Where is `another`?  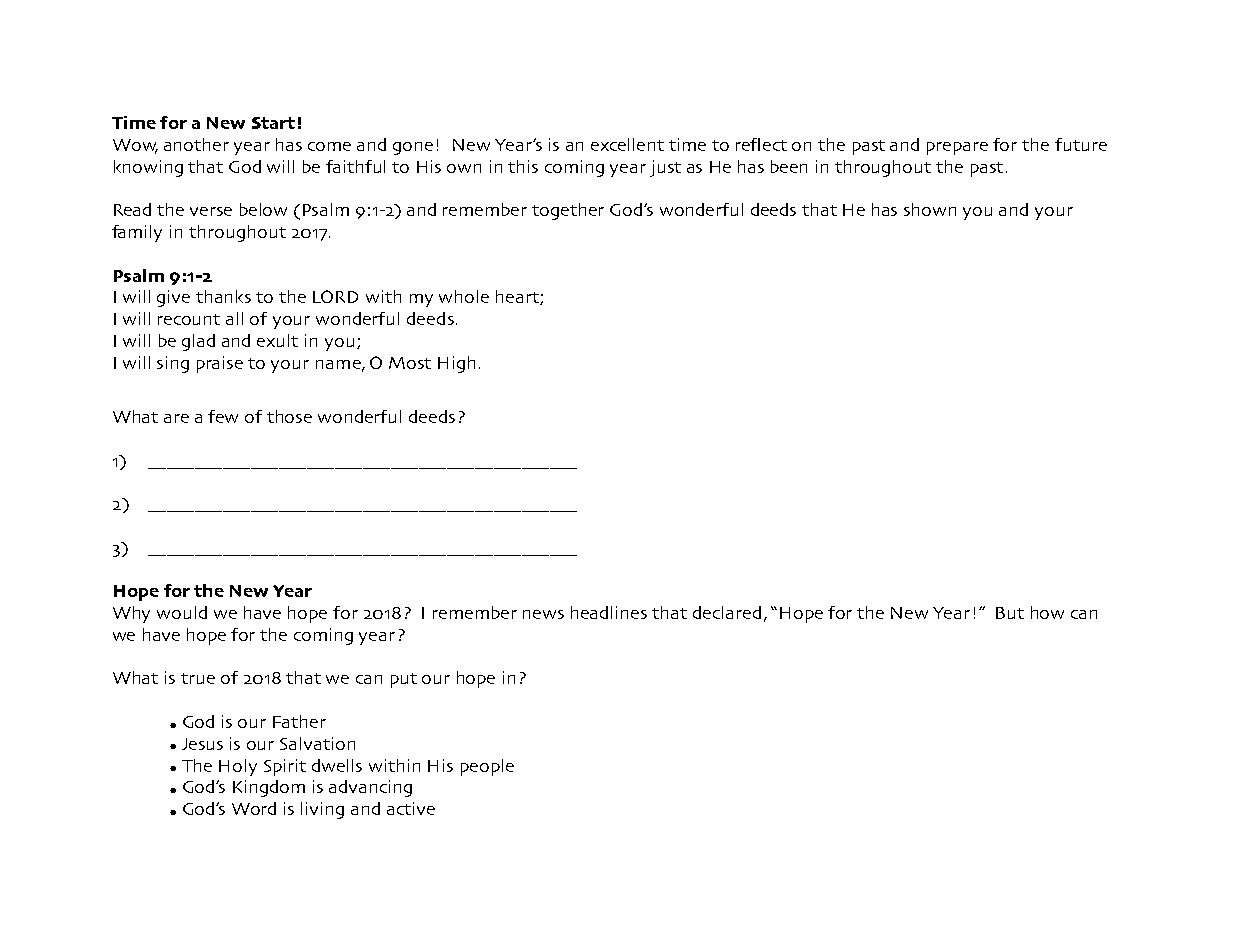
another is located at coordinates (196, 144).
